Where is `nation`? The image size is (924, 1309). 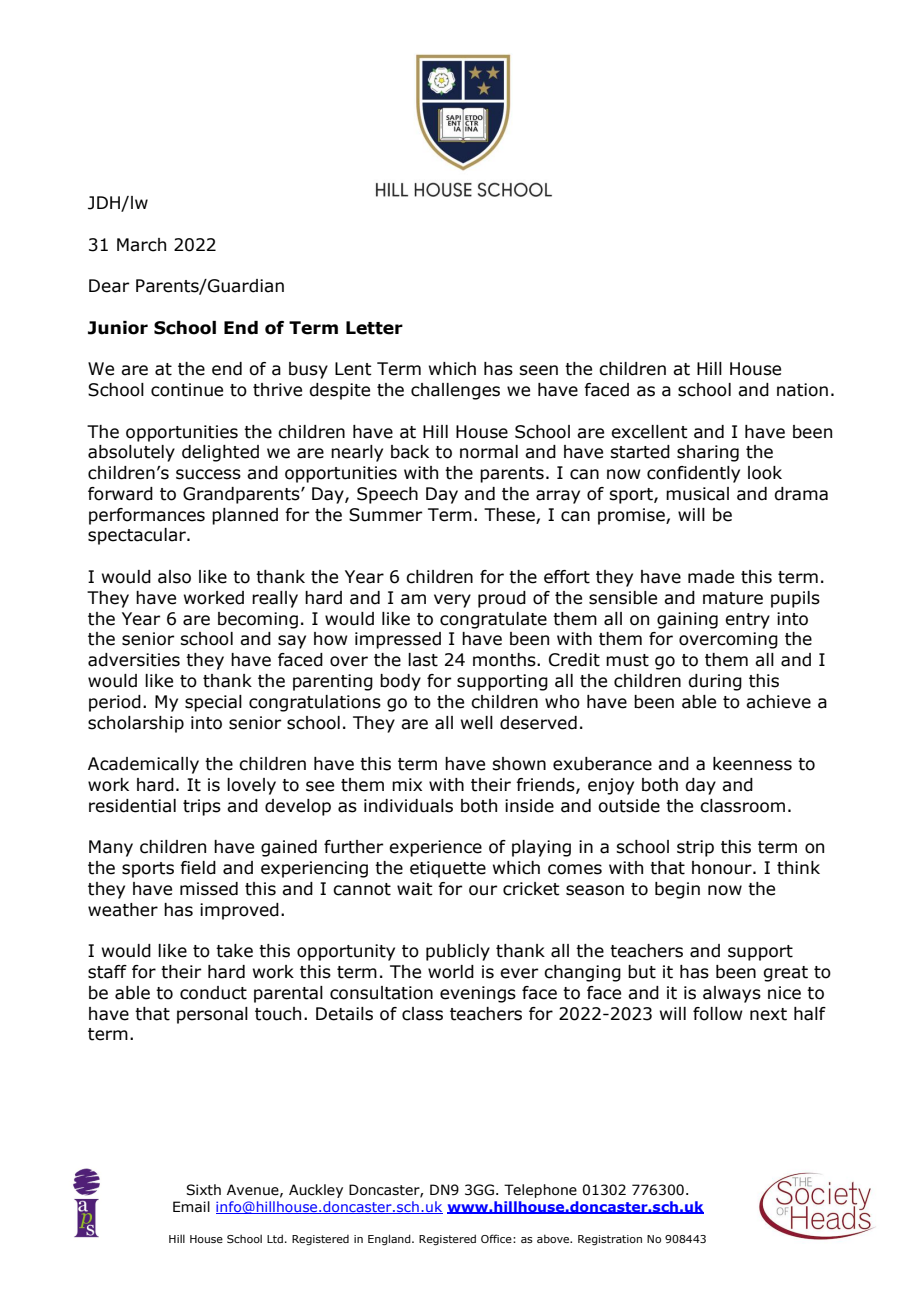 nation is located at coordinates (802, 390).
